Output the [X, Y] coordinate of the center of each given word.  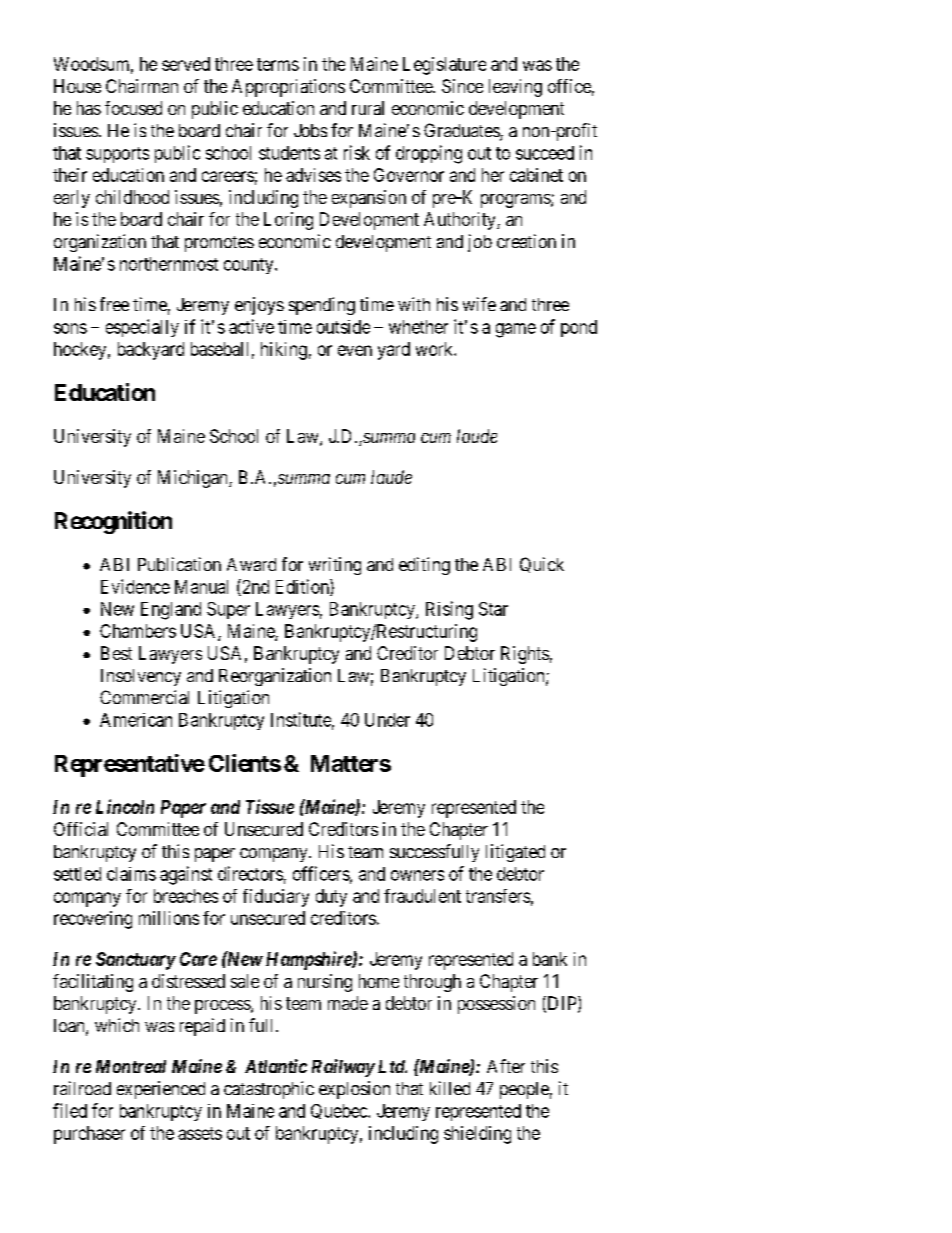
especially [142, 328]
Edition [303, 587]
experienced [161, 1090]
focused [133, 108]
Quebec [340, 1111]
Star [493, 609]
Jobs [310, 130]
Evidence [135, 586]
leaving [515, 88]
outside [343, 327]
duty [331, 898]
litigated [515, 853]
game [516, 330]
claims [131, 874]
